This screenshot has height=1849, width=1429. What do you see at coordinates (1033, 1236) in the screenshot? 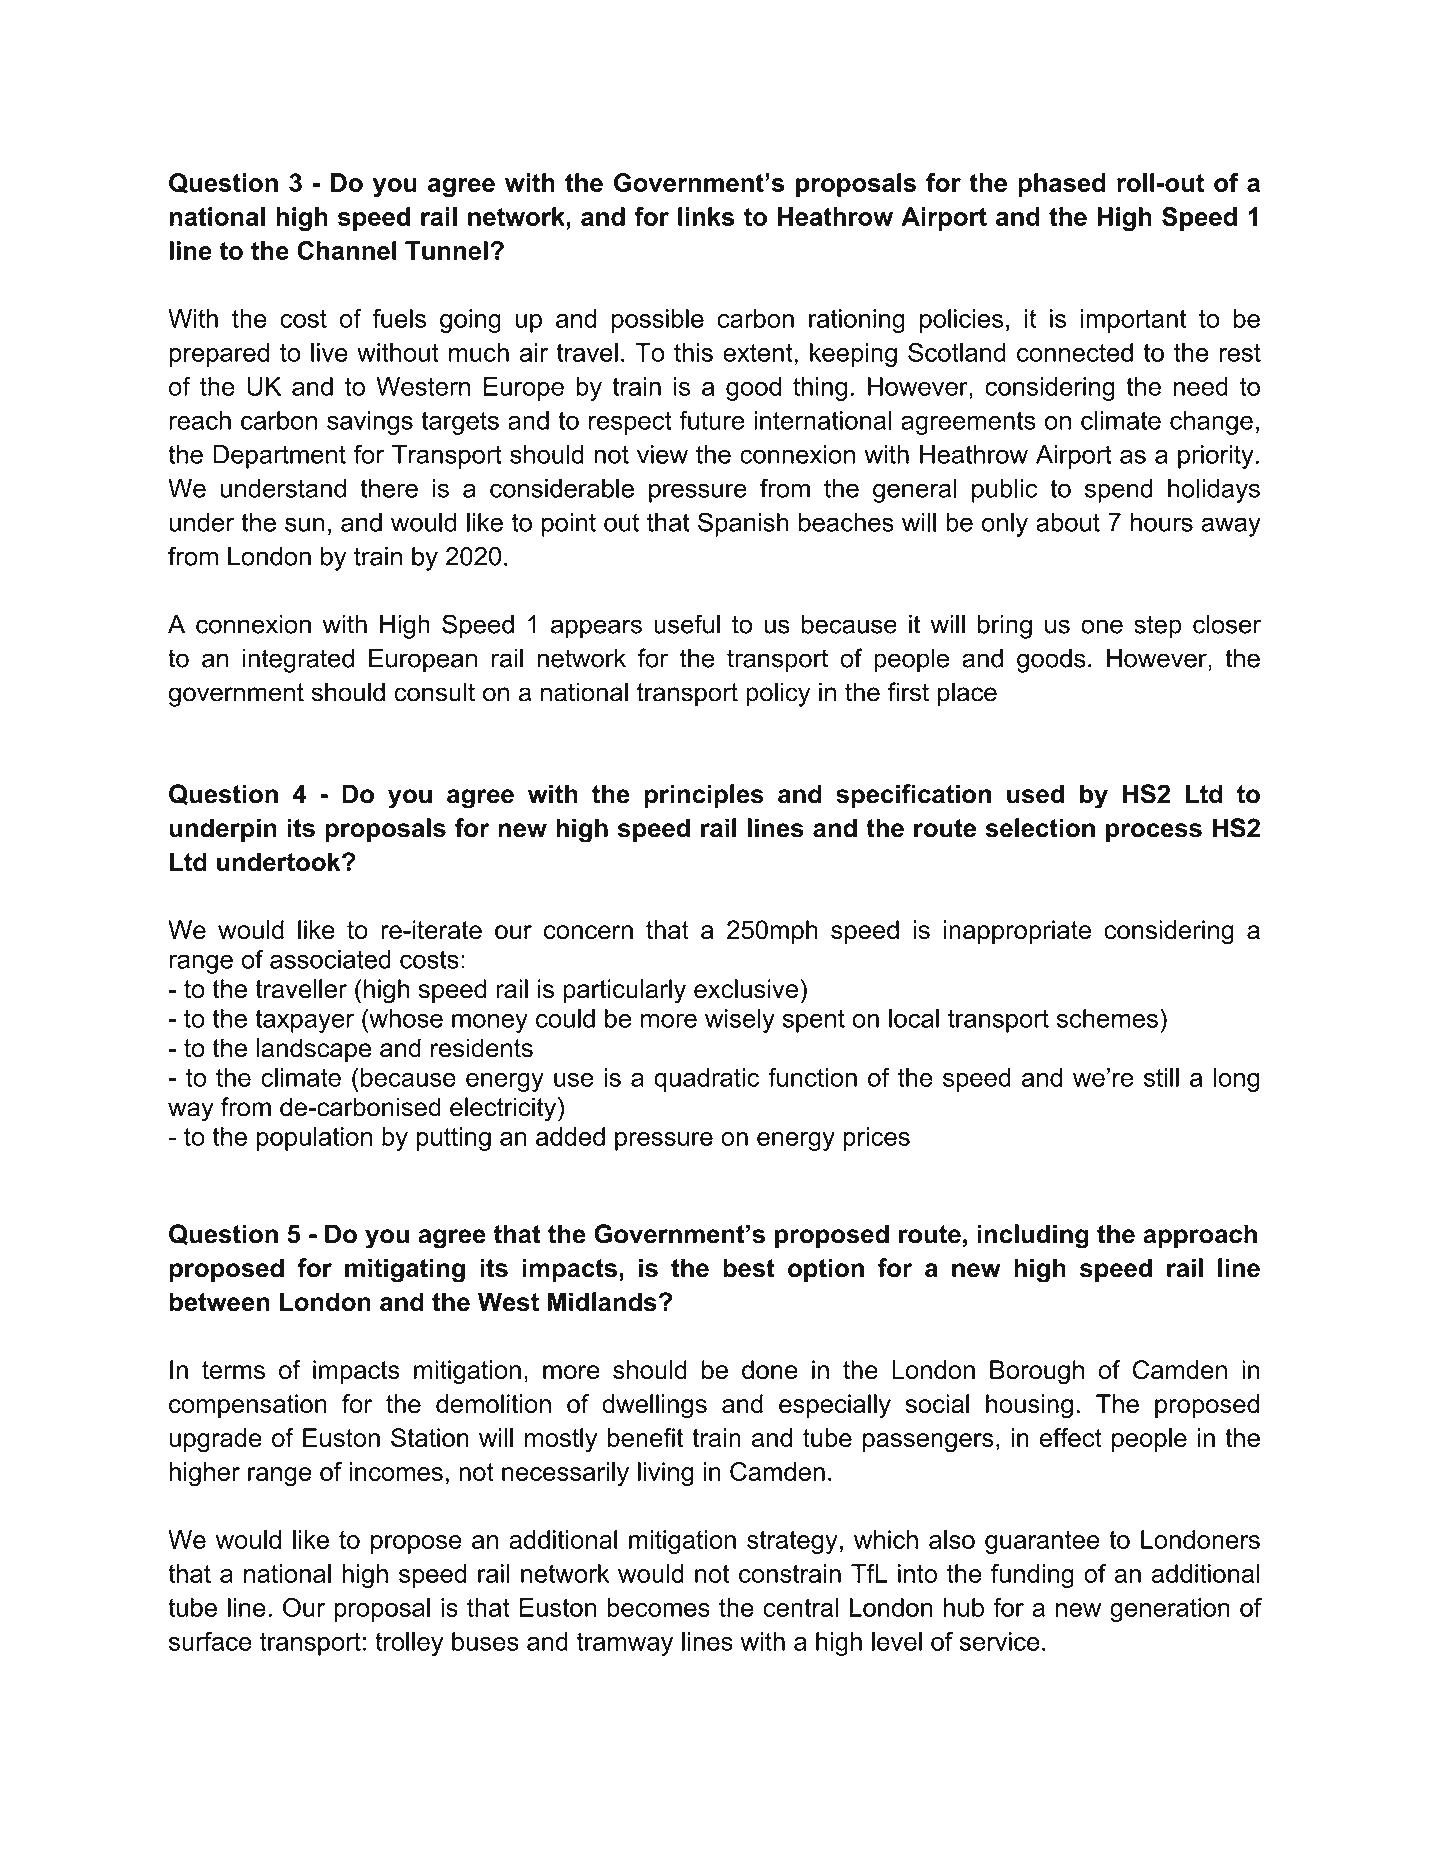
I see `including` at bounding box center [1033, 1236].
